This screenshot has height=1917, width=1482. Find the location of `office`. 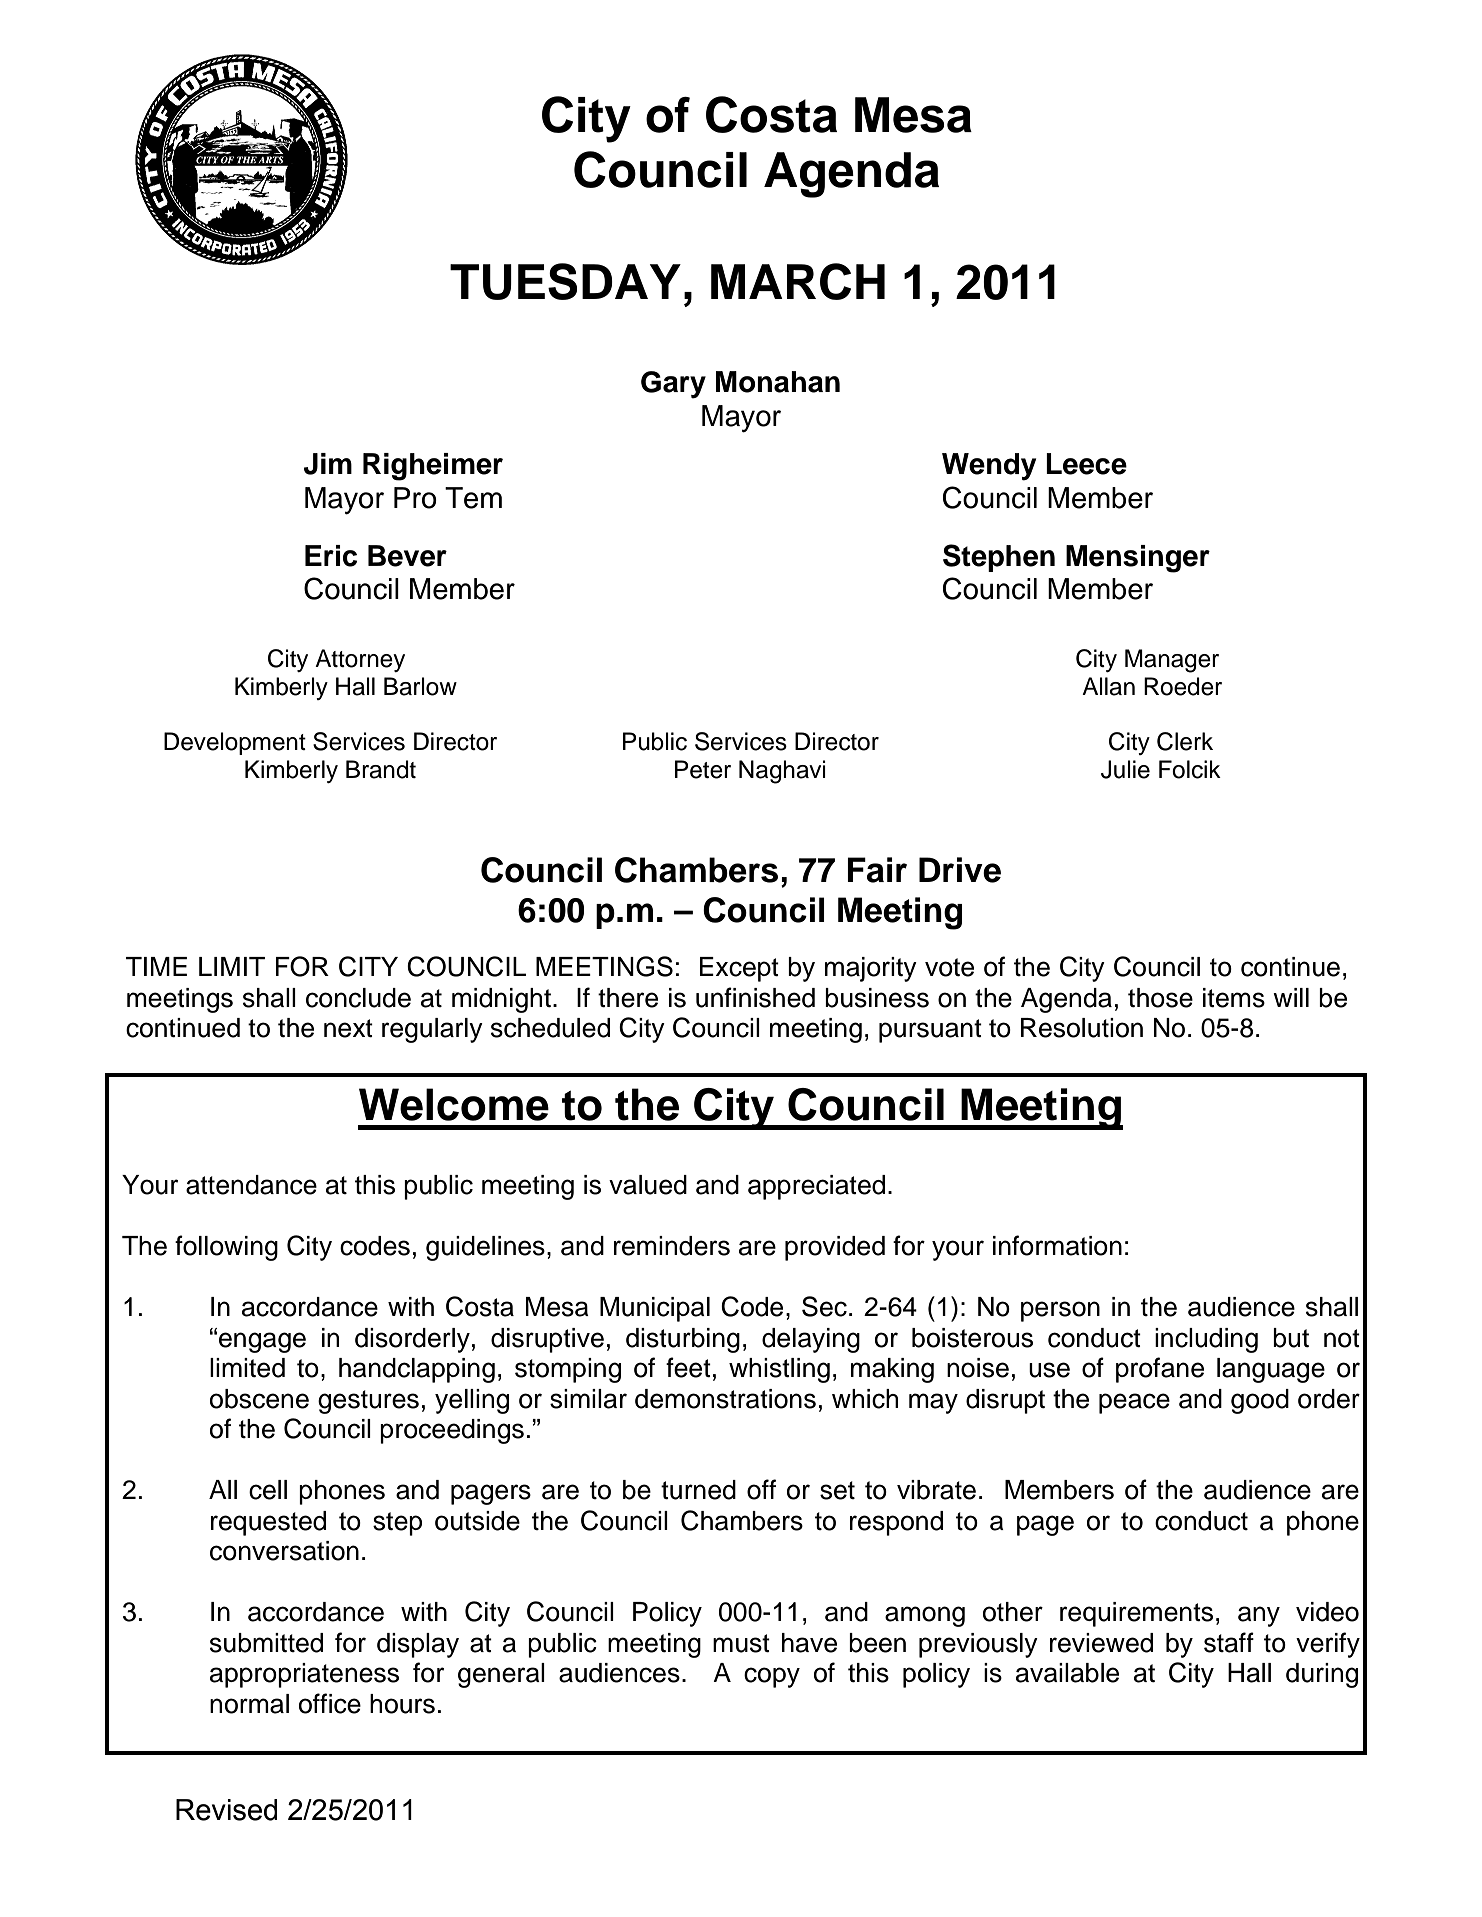

office is located at coordinates (330, 1703).
